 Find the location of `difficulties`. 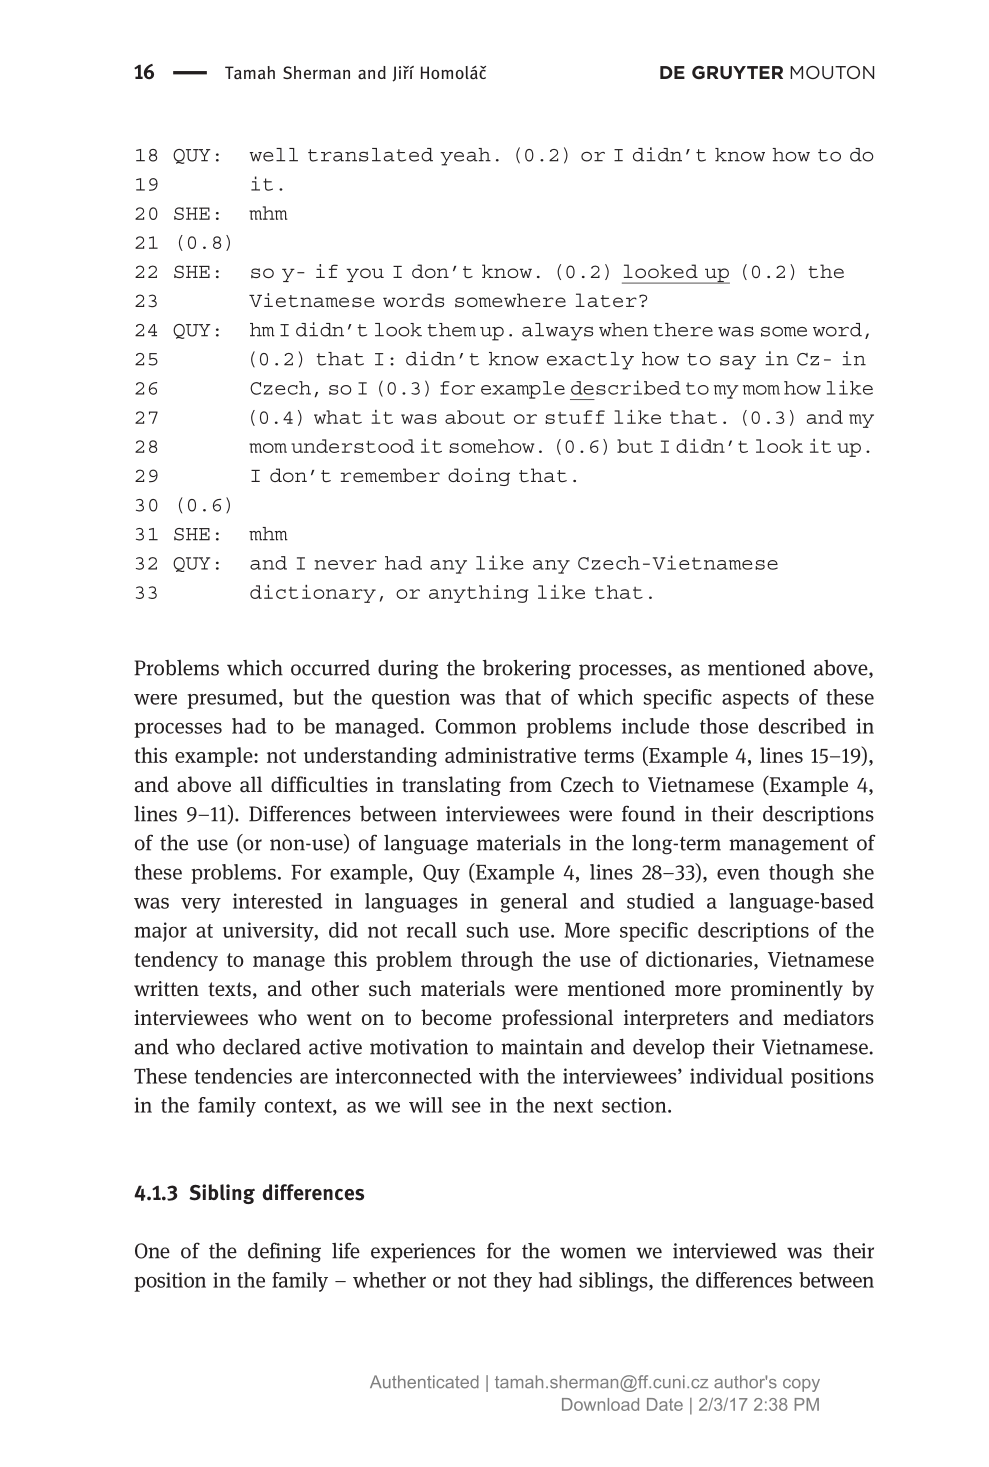

difficulties is located at coordinates (319, 784).
